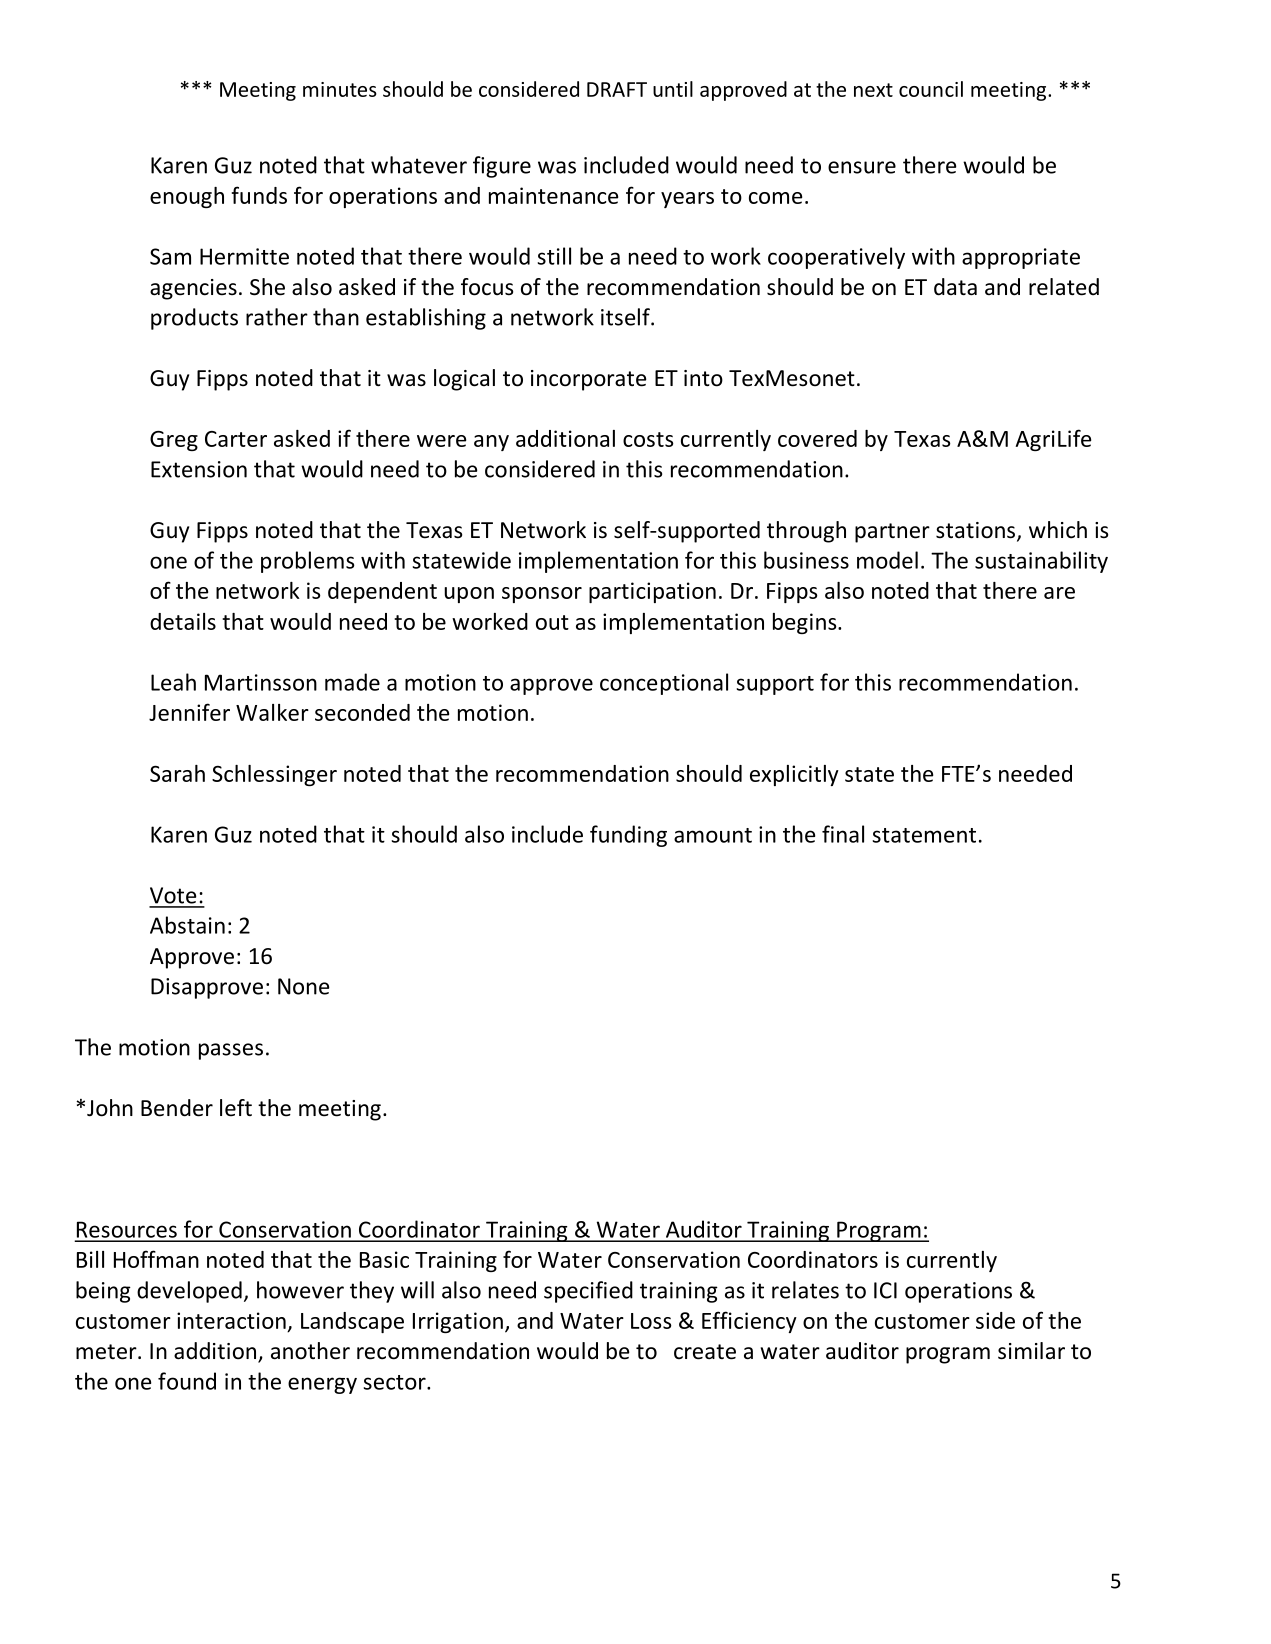 The image size is (1271, 1644). I want to click on explicitly, so click(794, 775).
